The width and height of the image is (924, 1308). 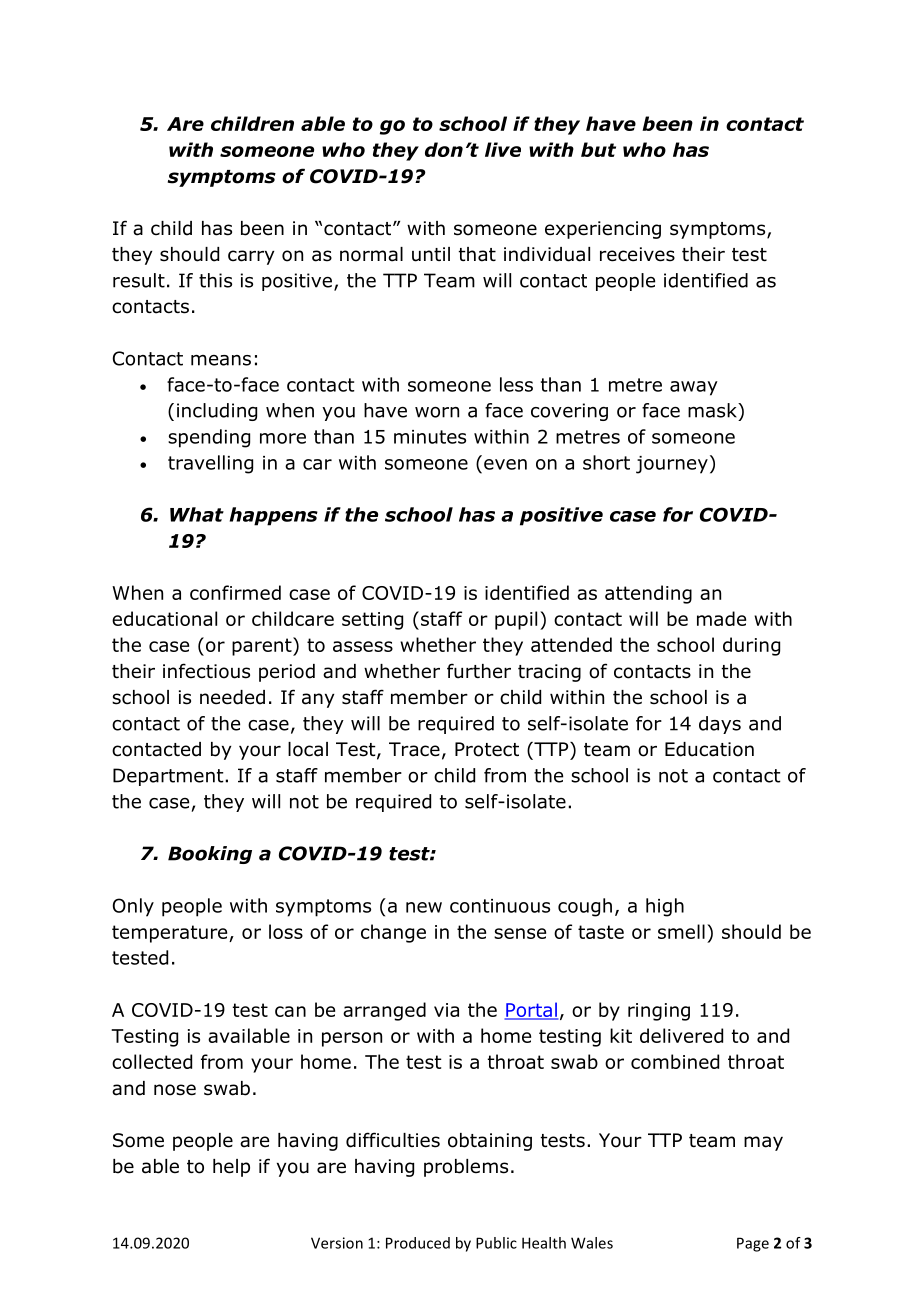 What do you see at coordinates (418, 1243) in the image?
I see `Produced` at bounding box center [418, 1243].
